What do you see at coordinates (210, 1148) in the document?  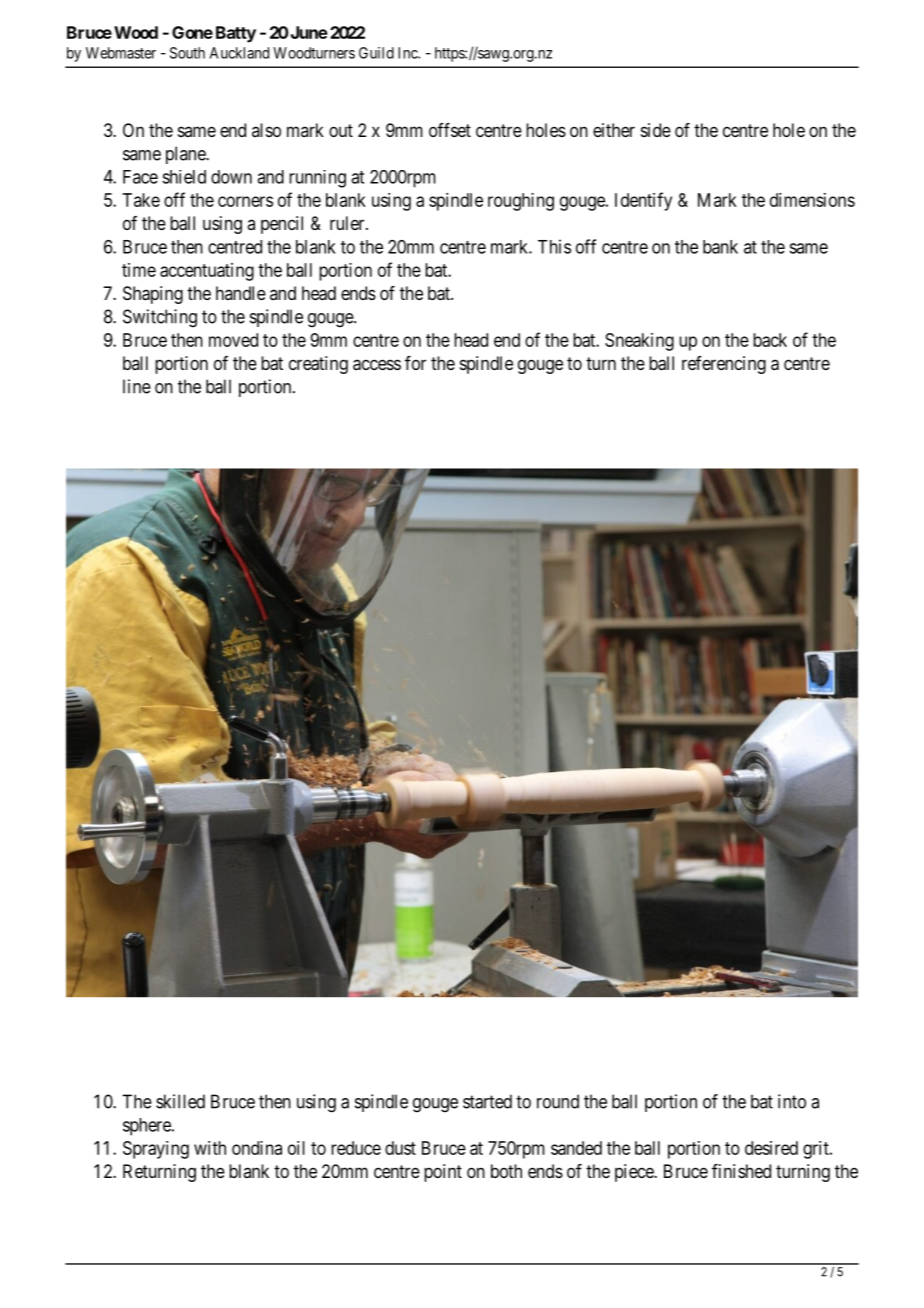 I see `with` at bounding box center [210, 1148].
